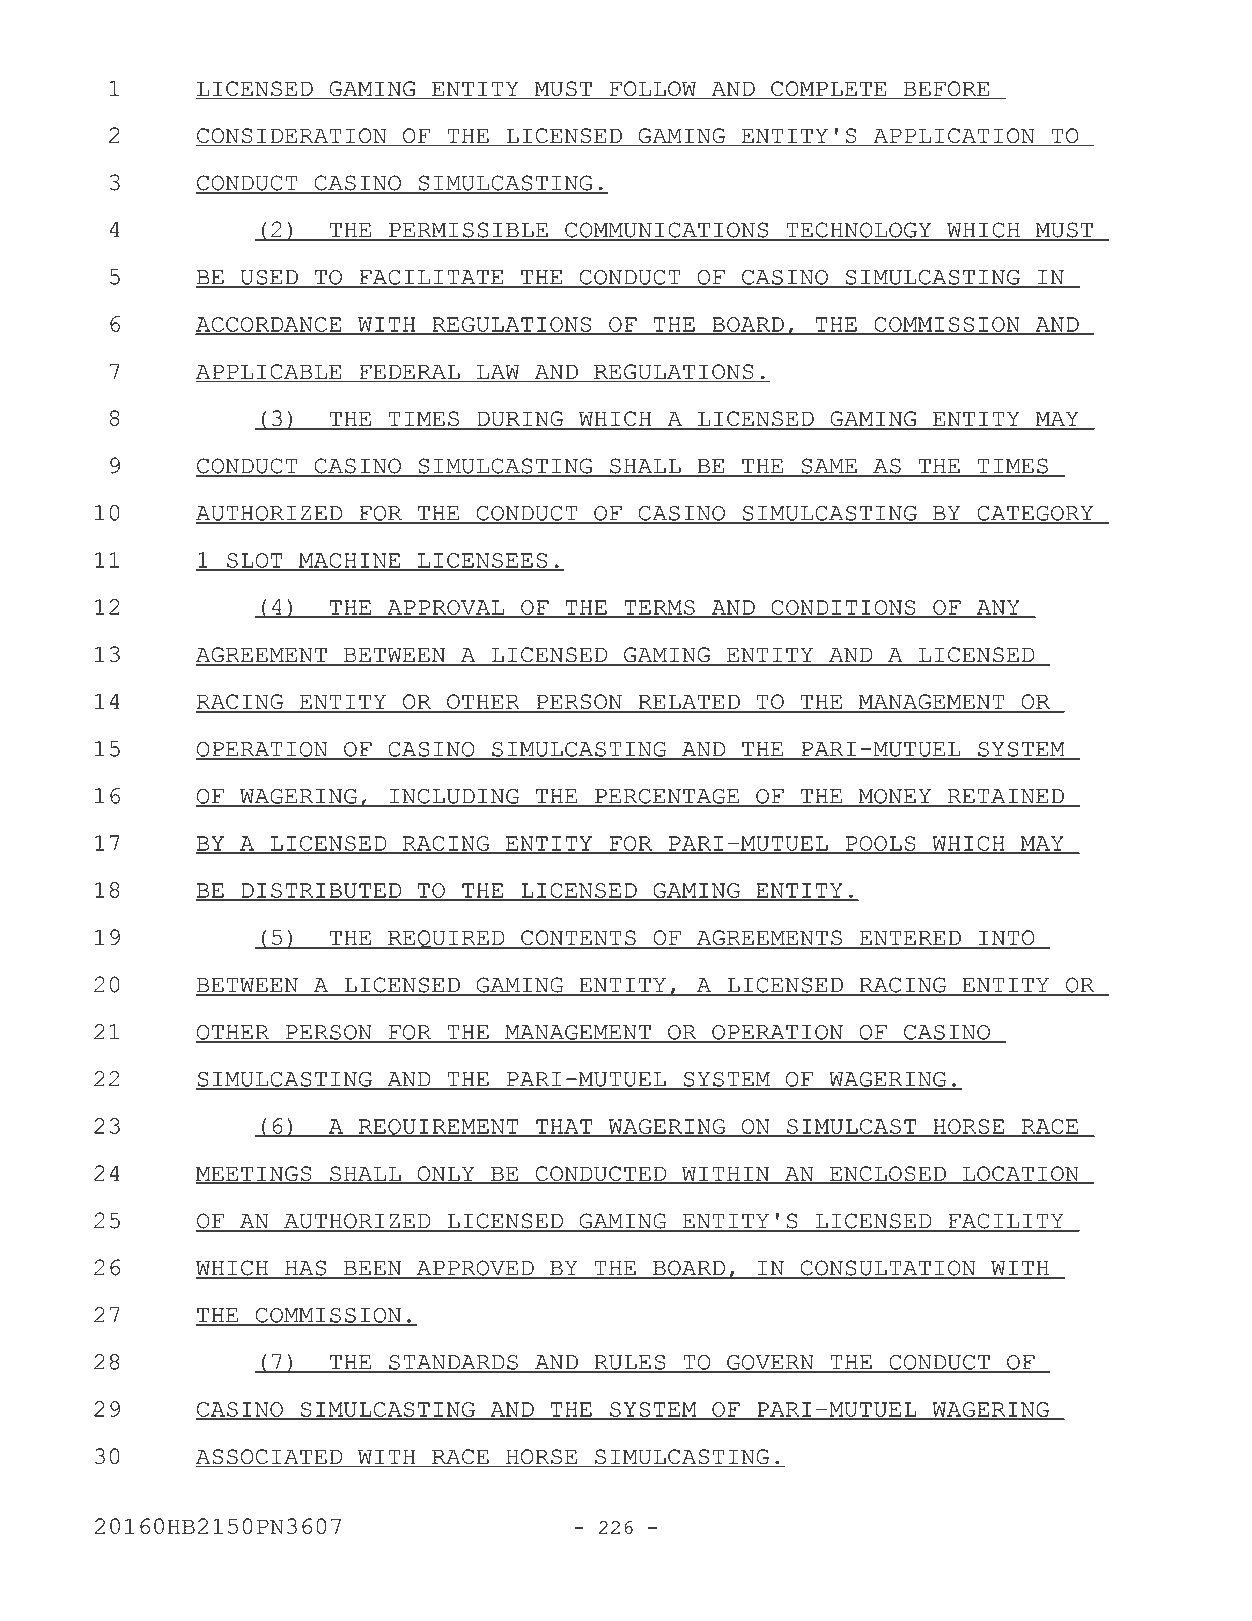 This page has height=1621, width=1252. What do you see at coordinates (564, 1127) in the page?
I see `THAT` at bounding box center [564, 1127].
